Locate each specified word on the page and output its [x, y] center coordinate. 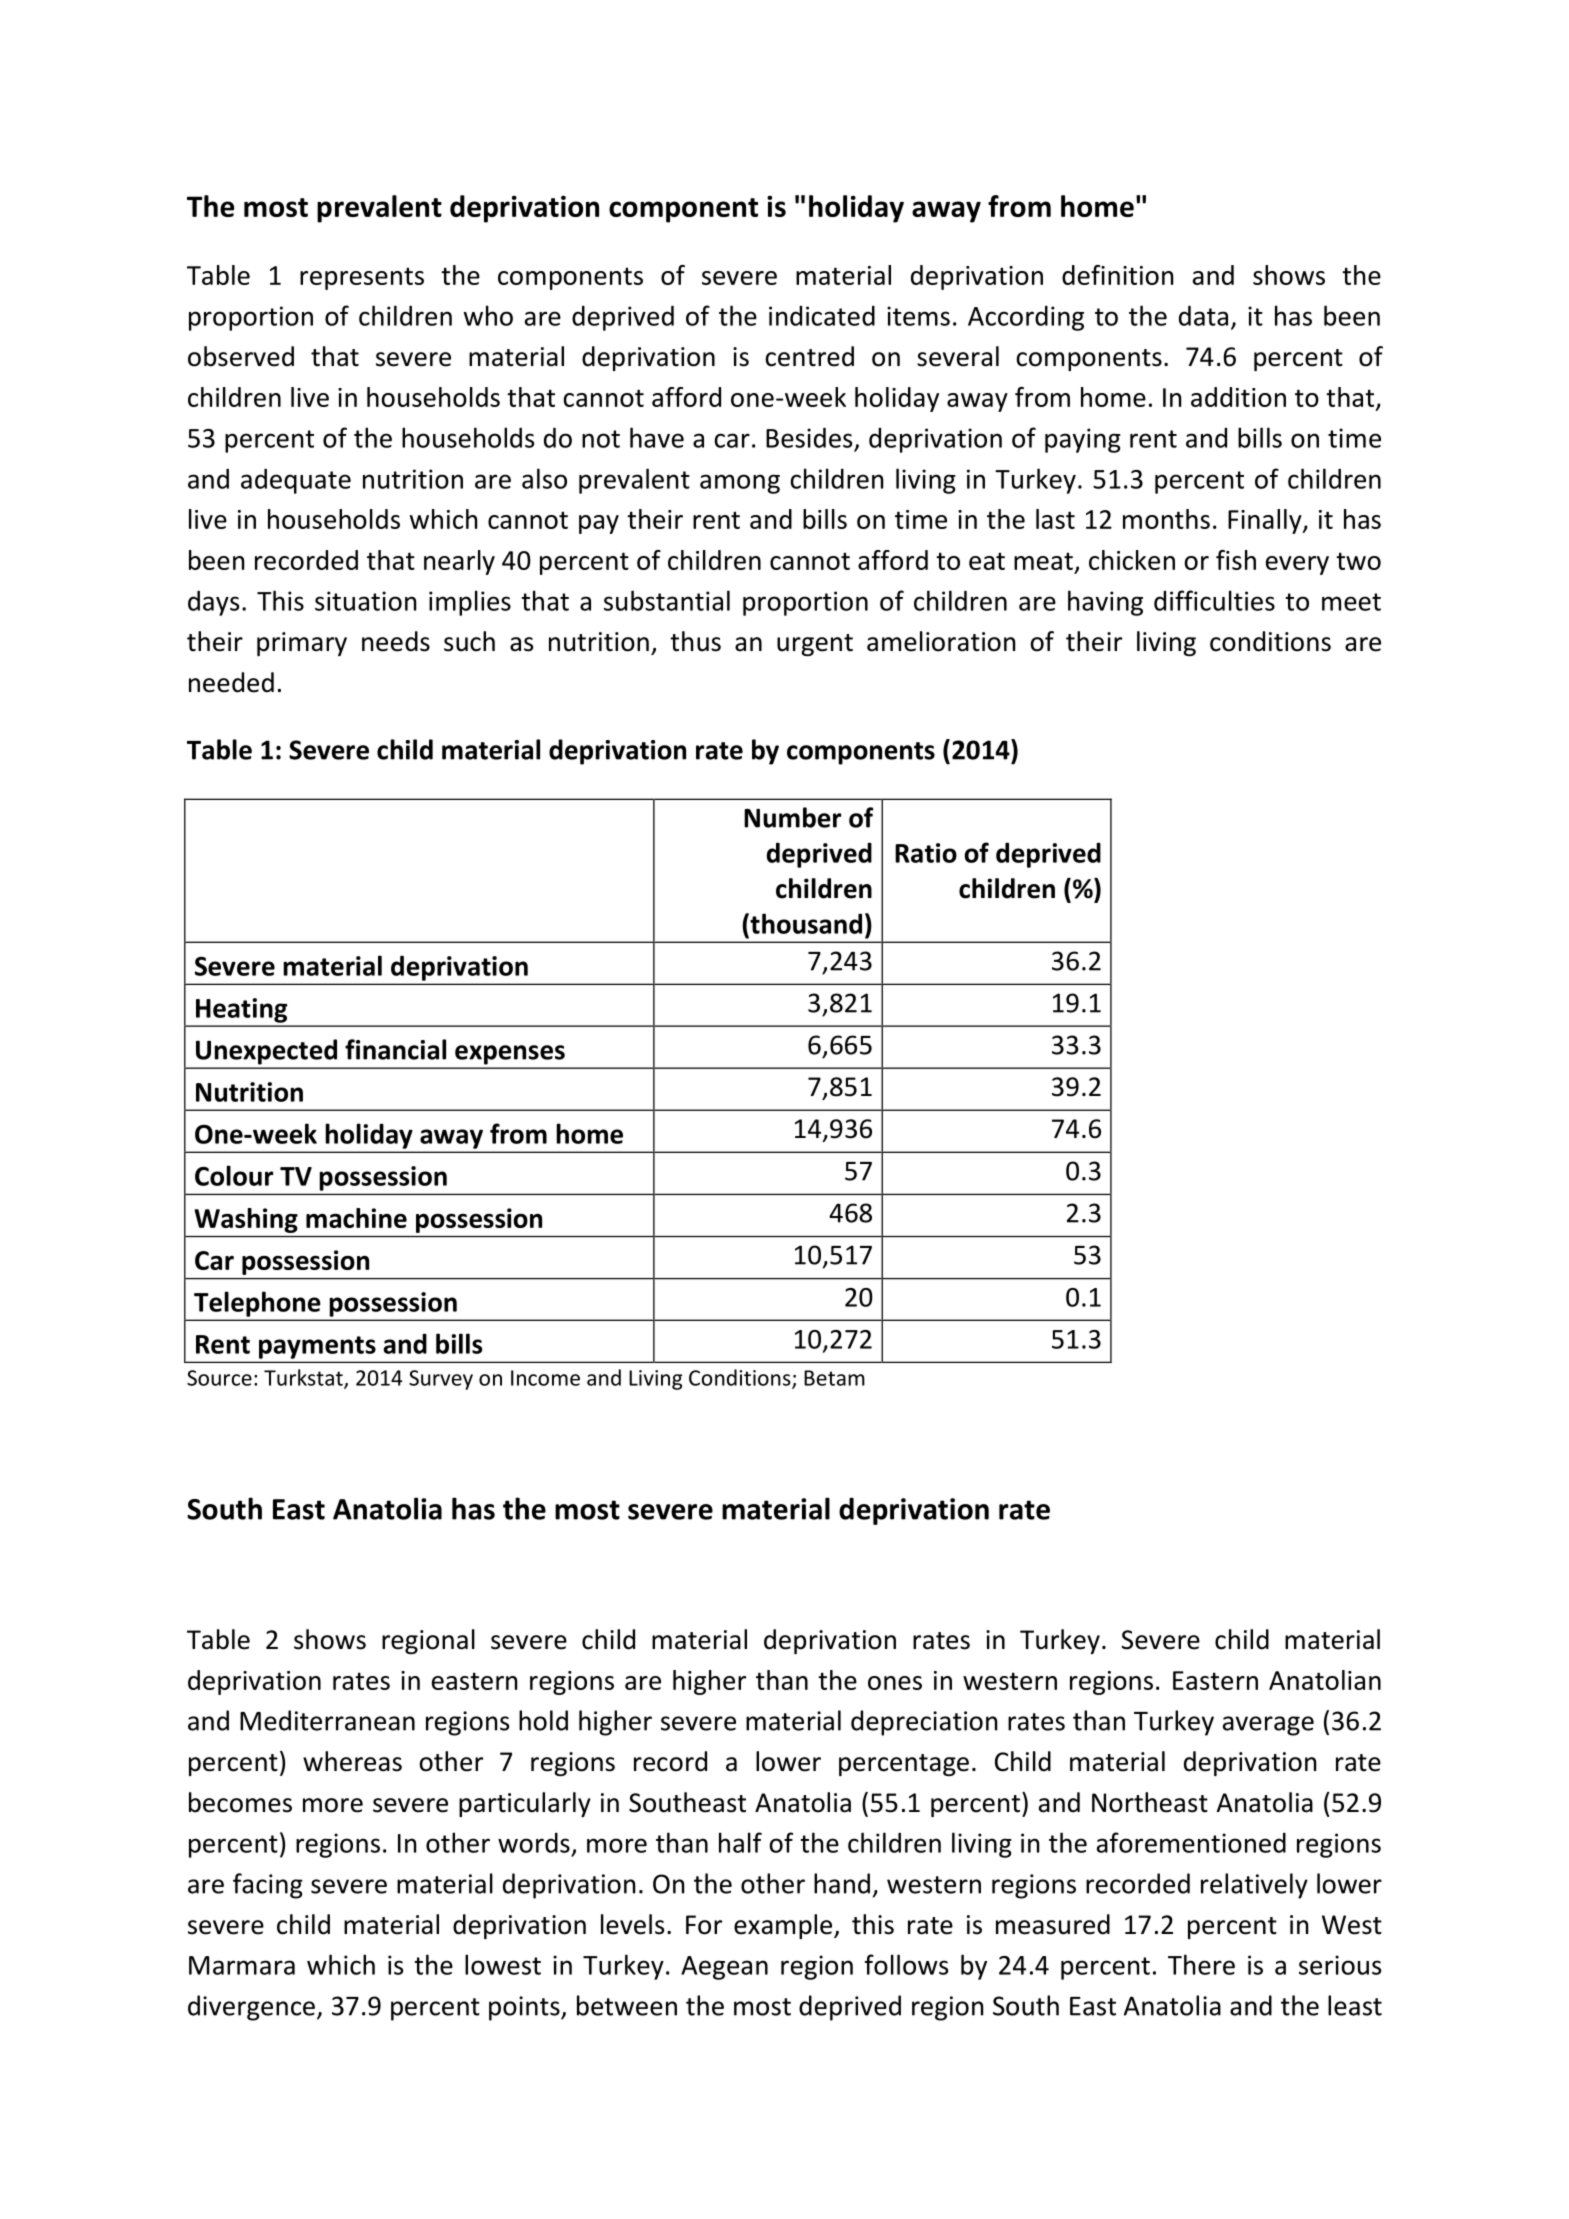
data [1203, 315]
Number [792, 817]
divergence [251, 2008]
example [783, 1926]
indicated [822, 315]
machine [356, 1218]
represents [362, 278]
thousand [805, 923]
